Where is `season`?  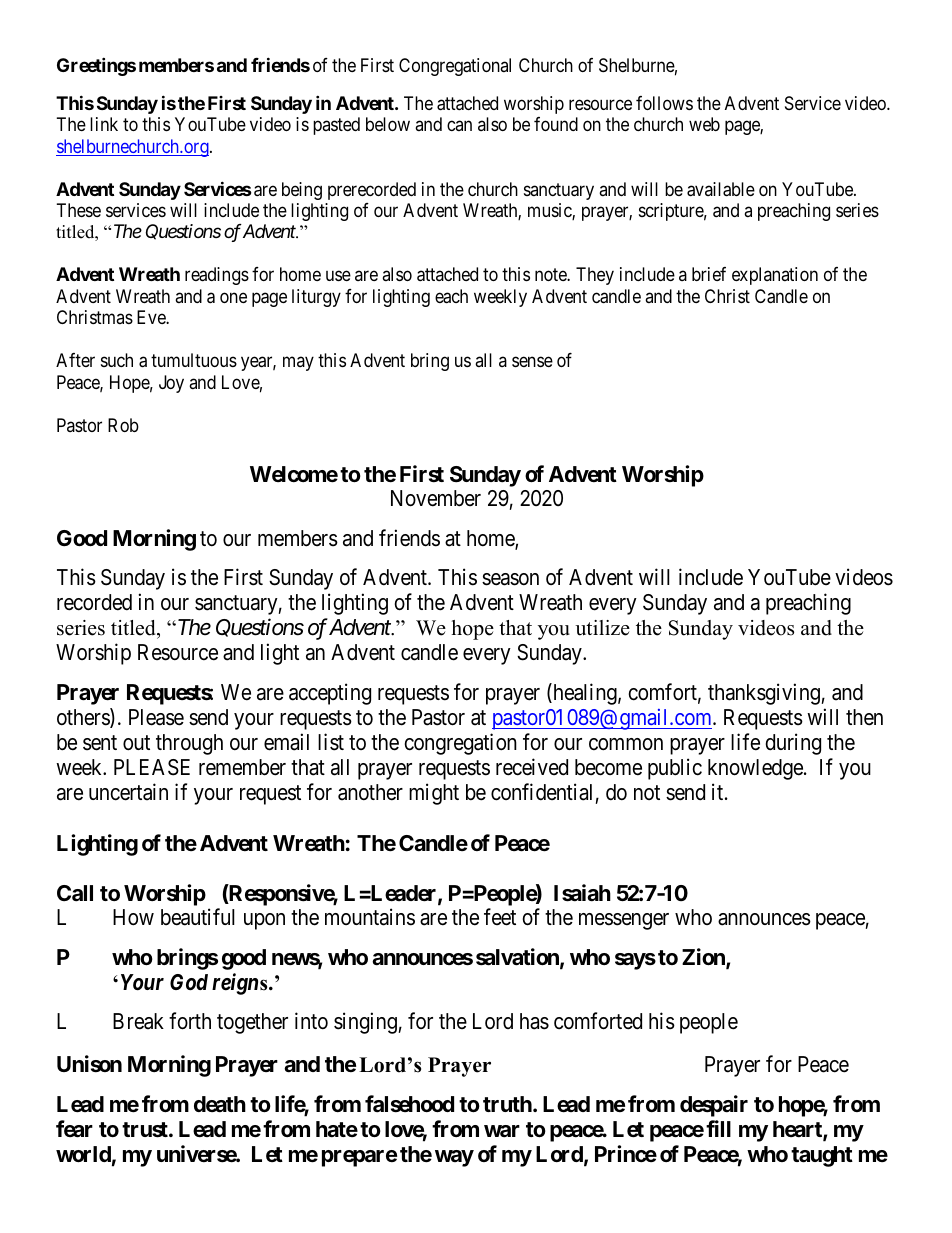 season is located at coordinates (510, 579).
